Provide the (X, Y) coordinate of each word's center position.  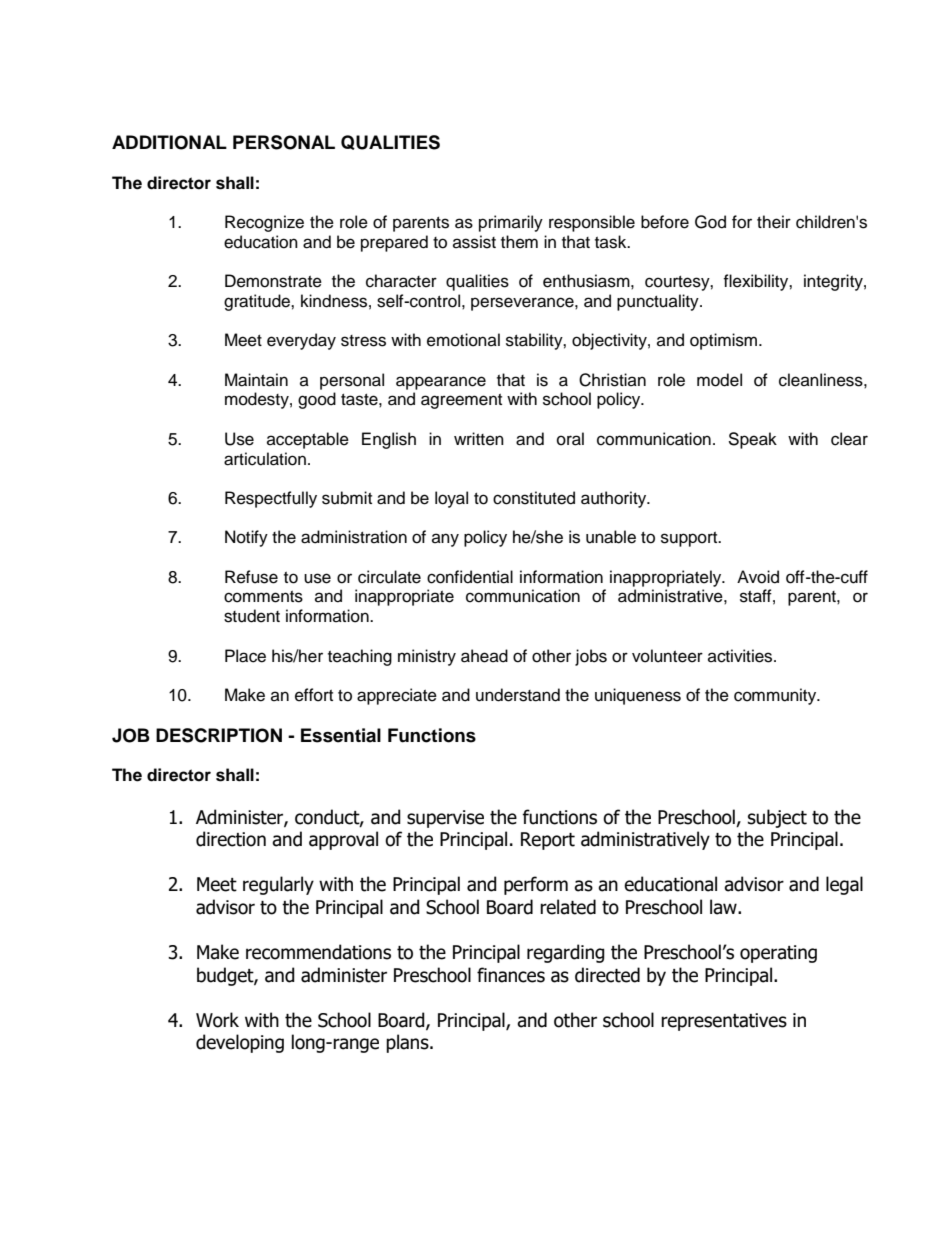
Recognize (264, 223)
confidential (470, 577)
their (774, 222)
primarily (511, 223)
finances (511, 975)
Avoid (758, 577)
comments (263, 597)
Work (217, 1020)
